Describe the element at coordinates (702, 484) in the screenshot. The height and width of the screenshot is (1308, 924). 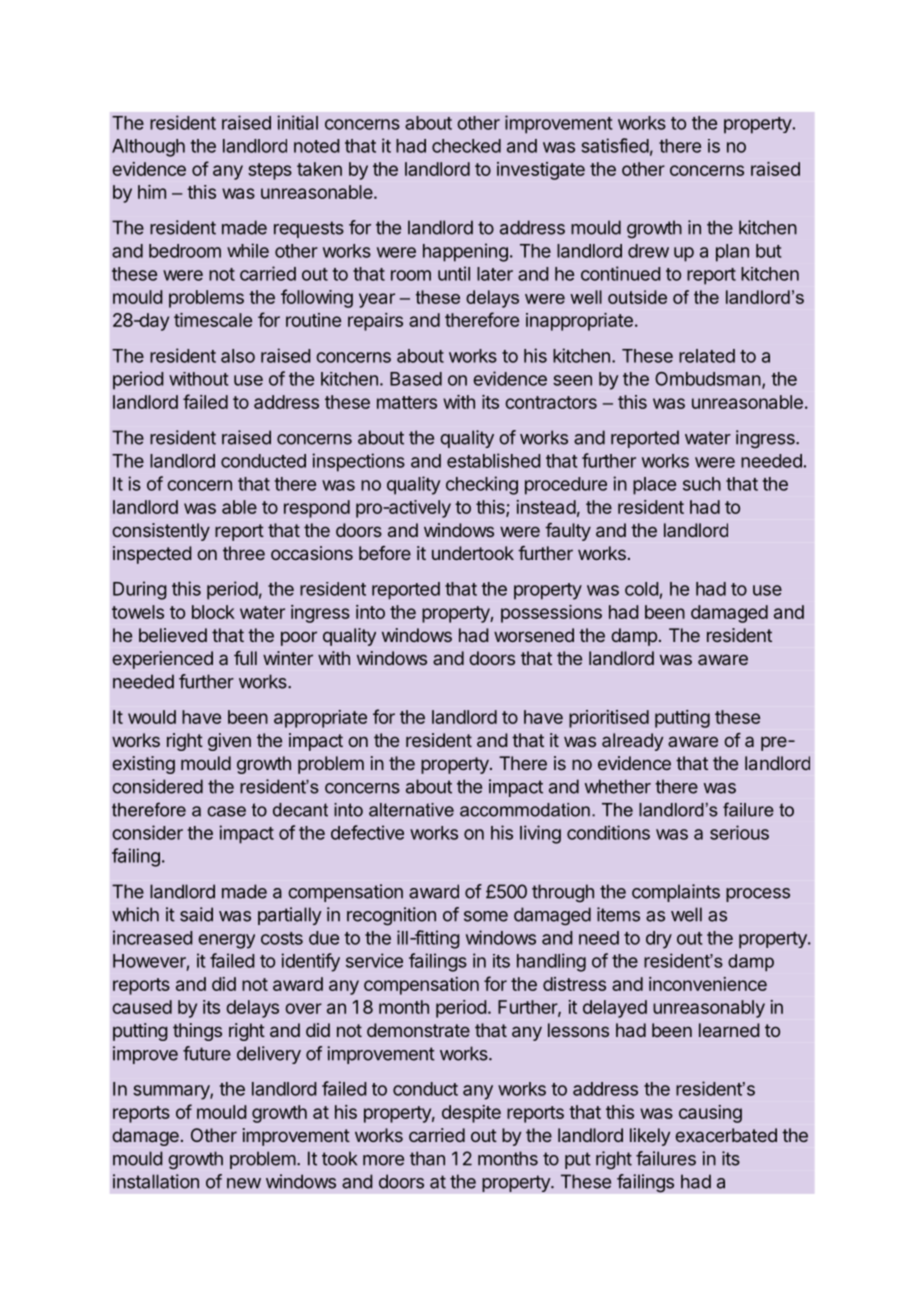
I see `such` at that location.
